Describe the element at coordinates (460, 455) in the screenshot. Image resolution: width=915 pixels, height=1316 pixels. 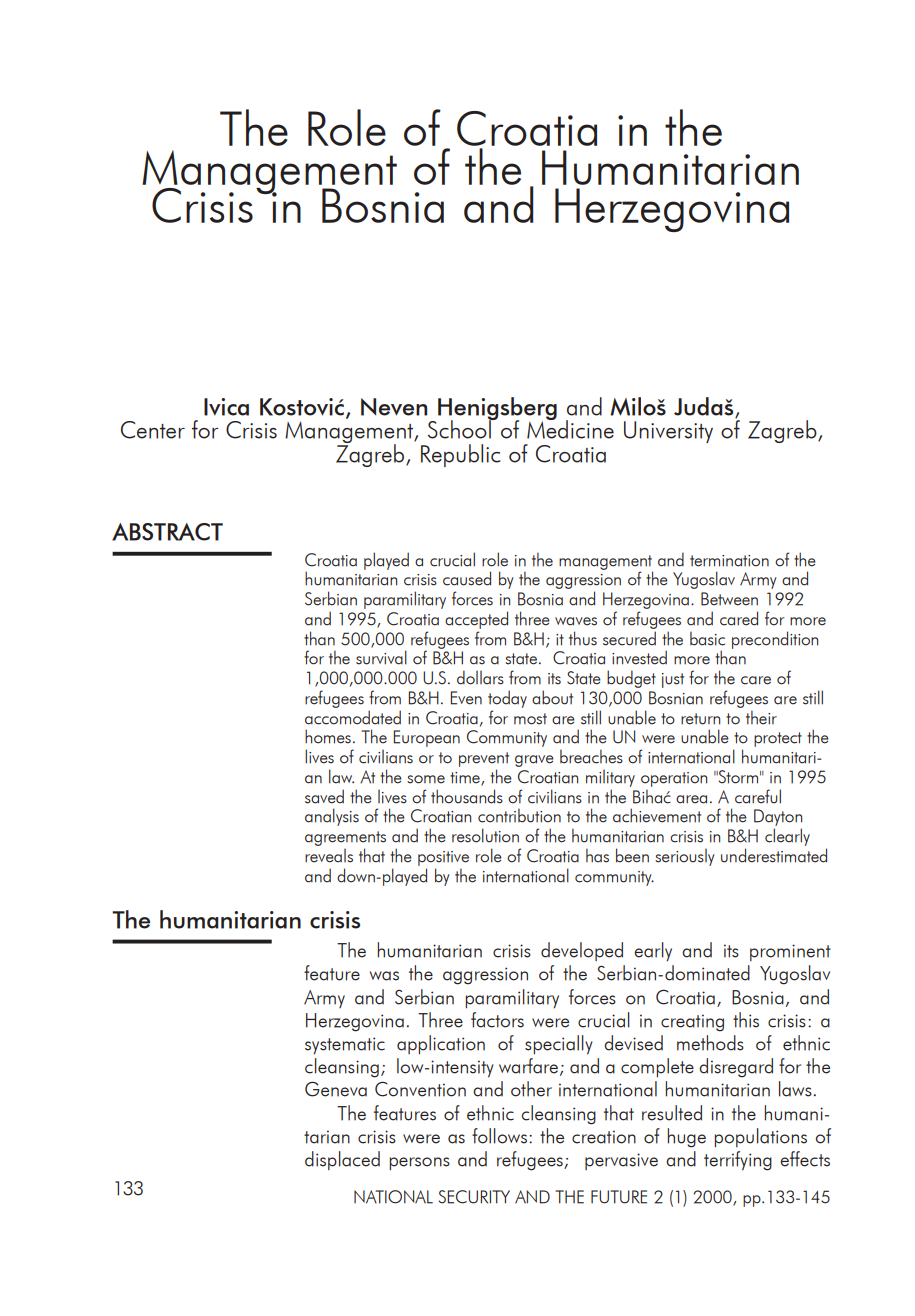
I see `Republic` at that location.
